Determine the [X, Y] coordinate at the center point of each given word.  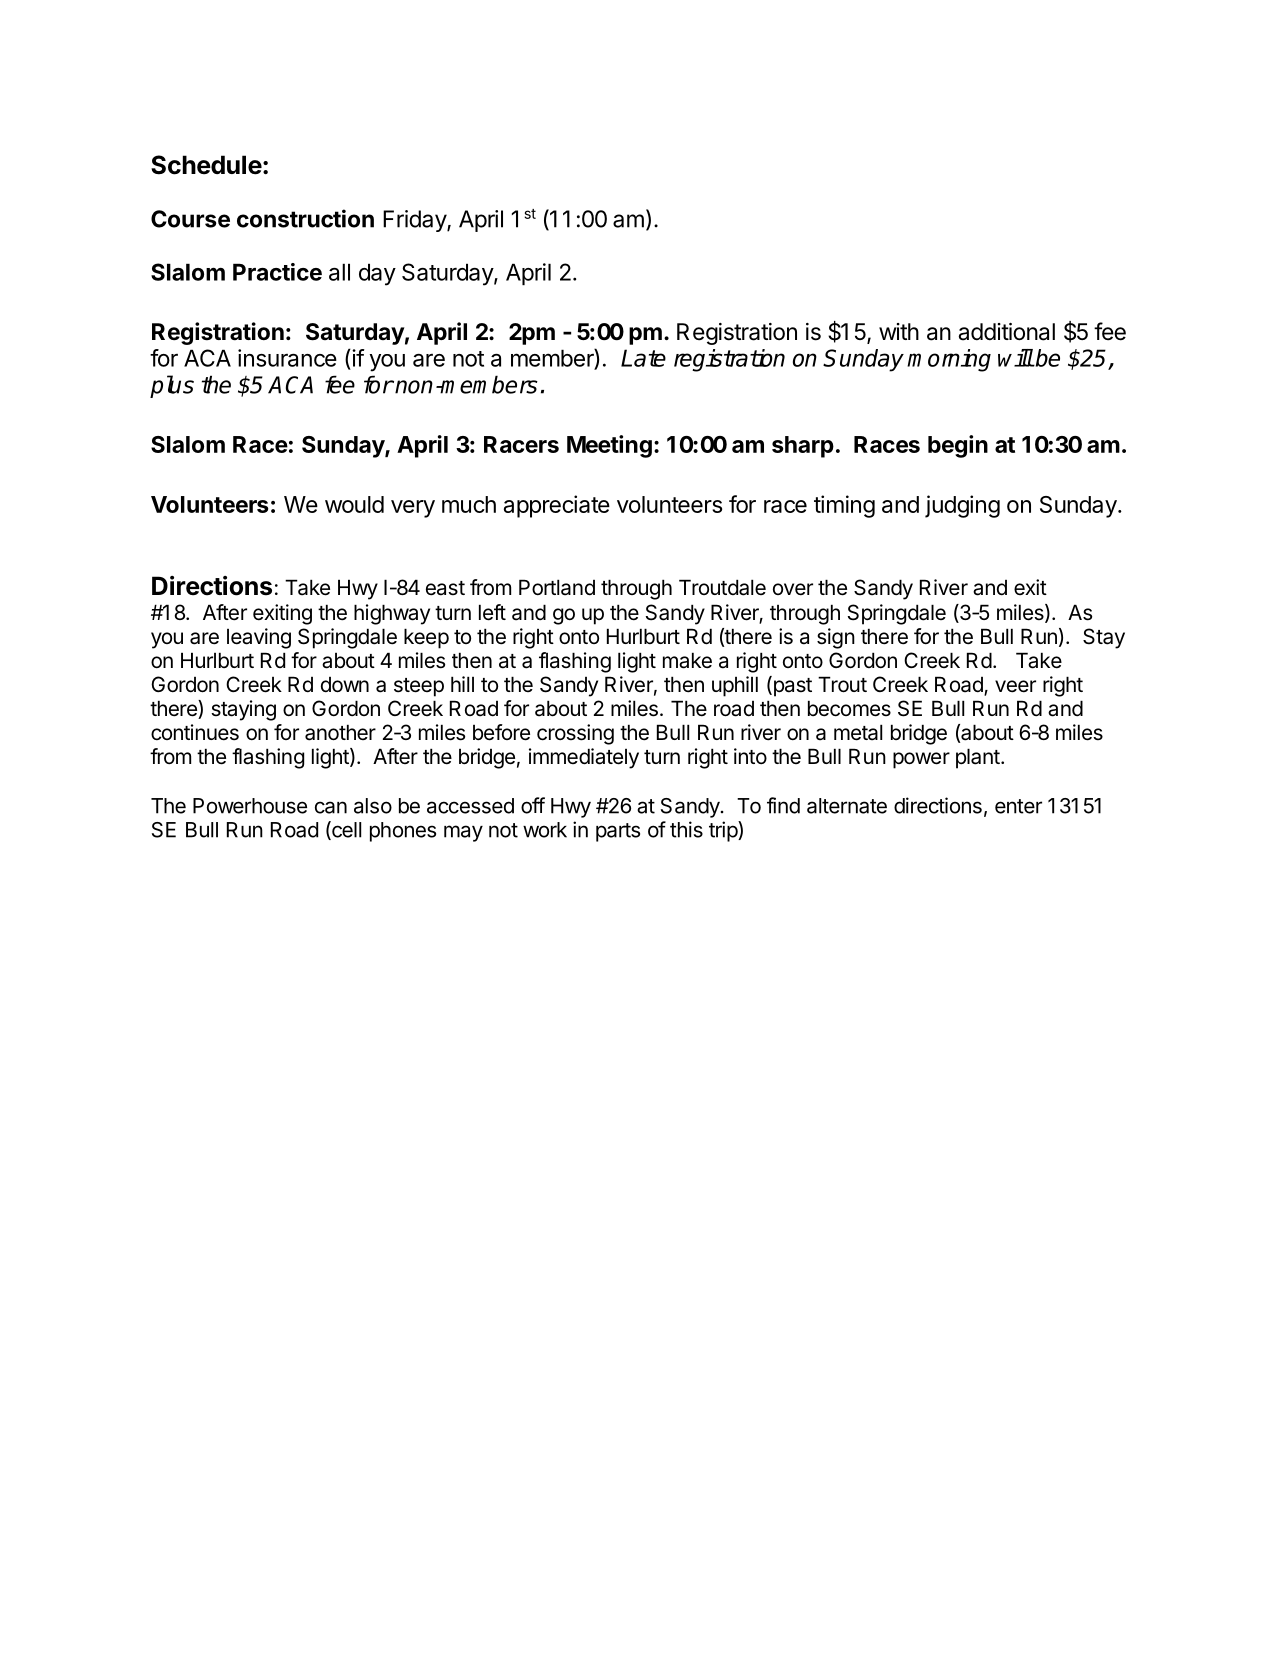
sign [836, 638]
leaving [259, 638]
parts [618, 832]
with [899, 331]
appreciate [557, 506]
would [354, 504]
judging [962, 506]
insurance [287, 358]
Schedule [206, 165]
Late [643, 358]
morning [949, 360]
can [331, 807]
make [687, 660]
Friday [415, 221]
